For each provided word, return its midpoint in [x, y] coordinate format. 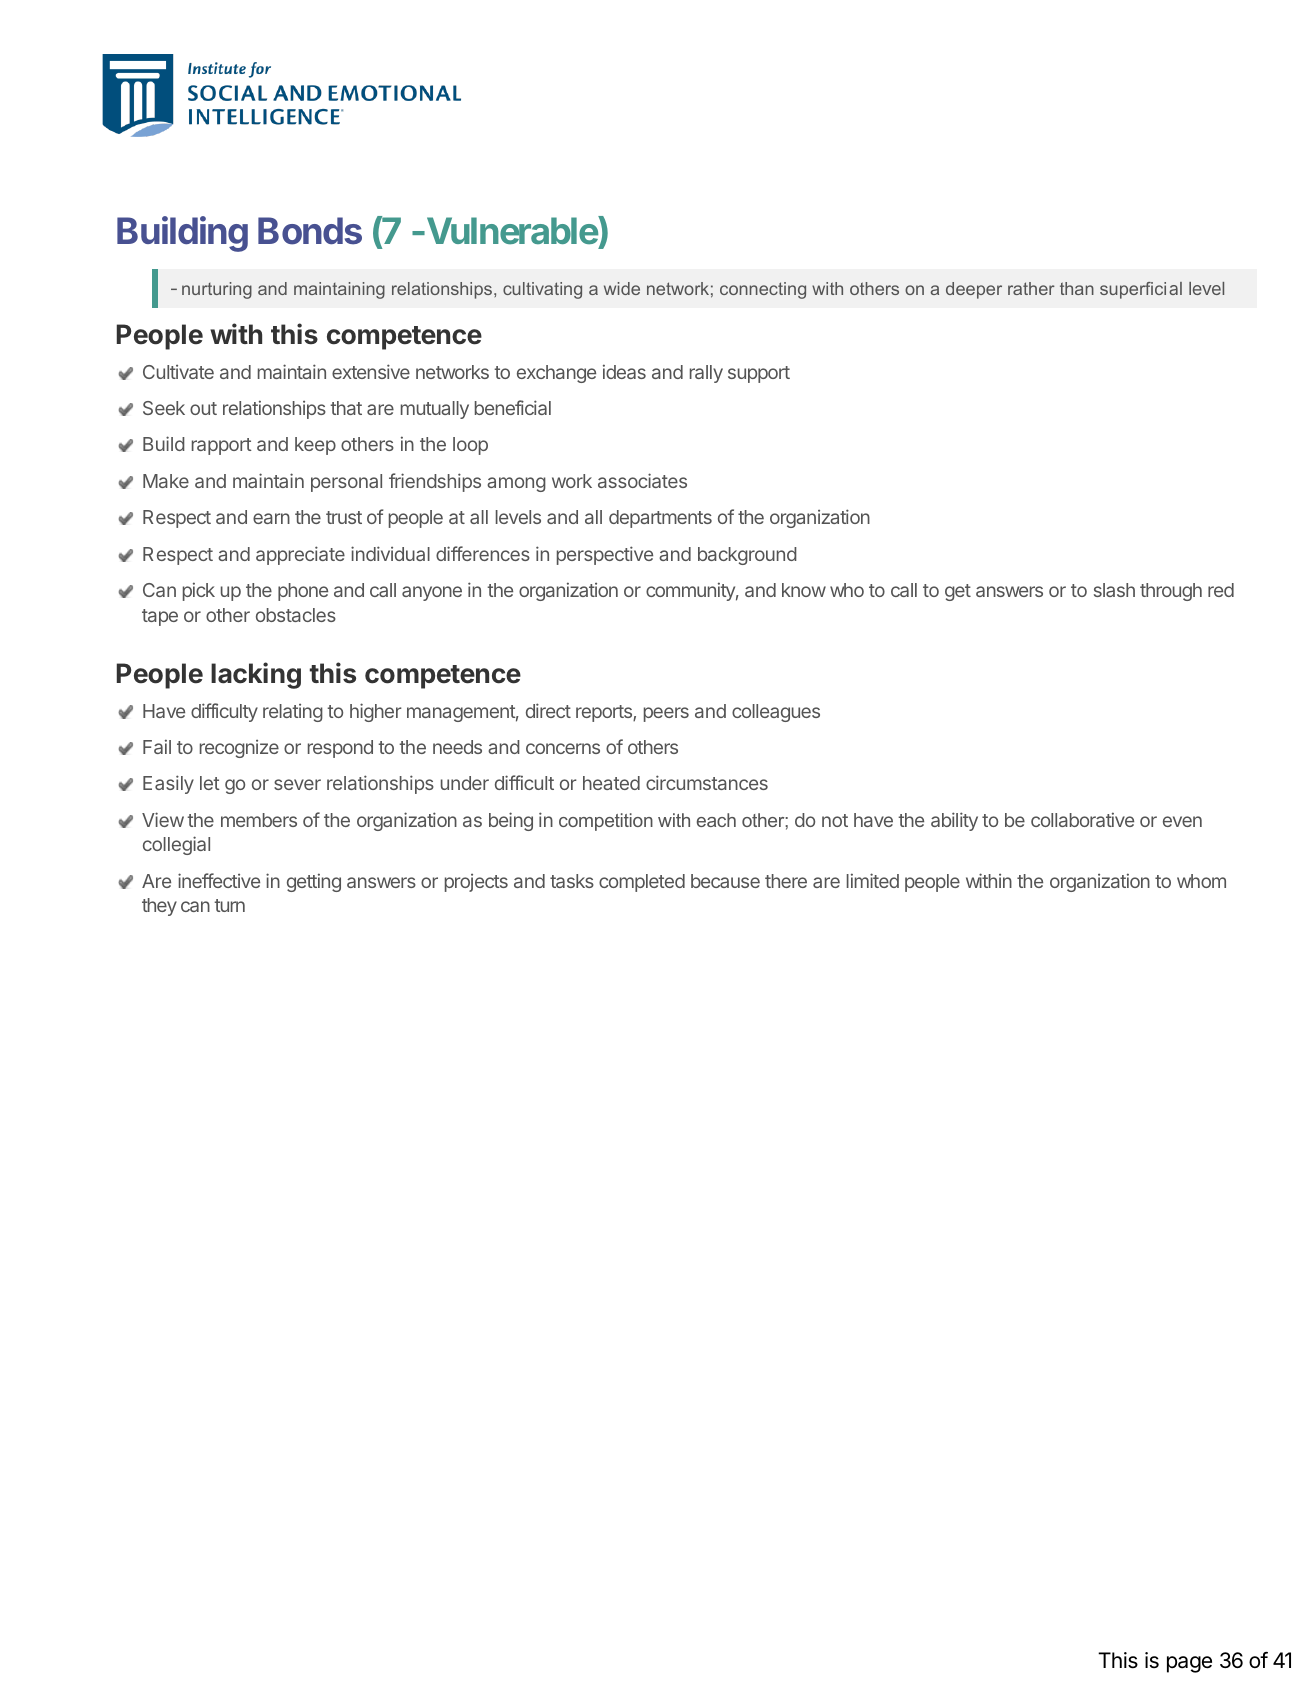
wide [622, 288]
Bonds [310, 231]
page [1189, 1664]
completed [642, 883]
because [725, 881]
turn [229, 905]
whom [1201, 881]
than [1077, 288]
